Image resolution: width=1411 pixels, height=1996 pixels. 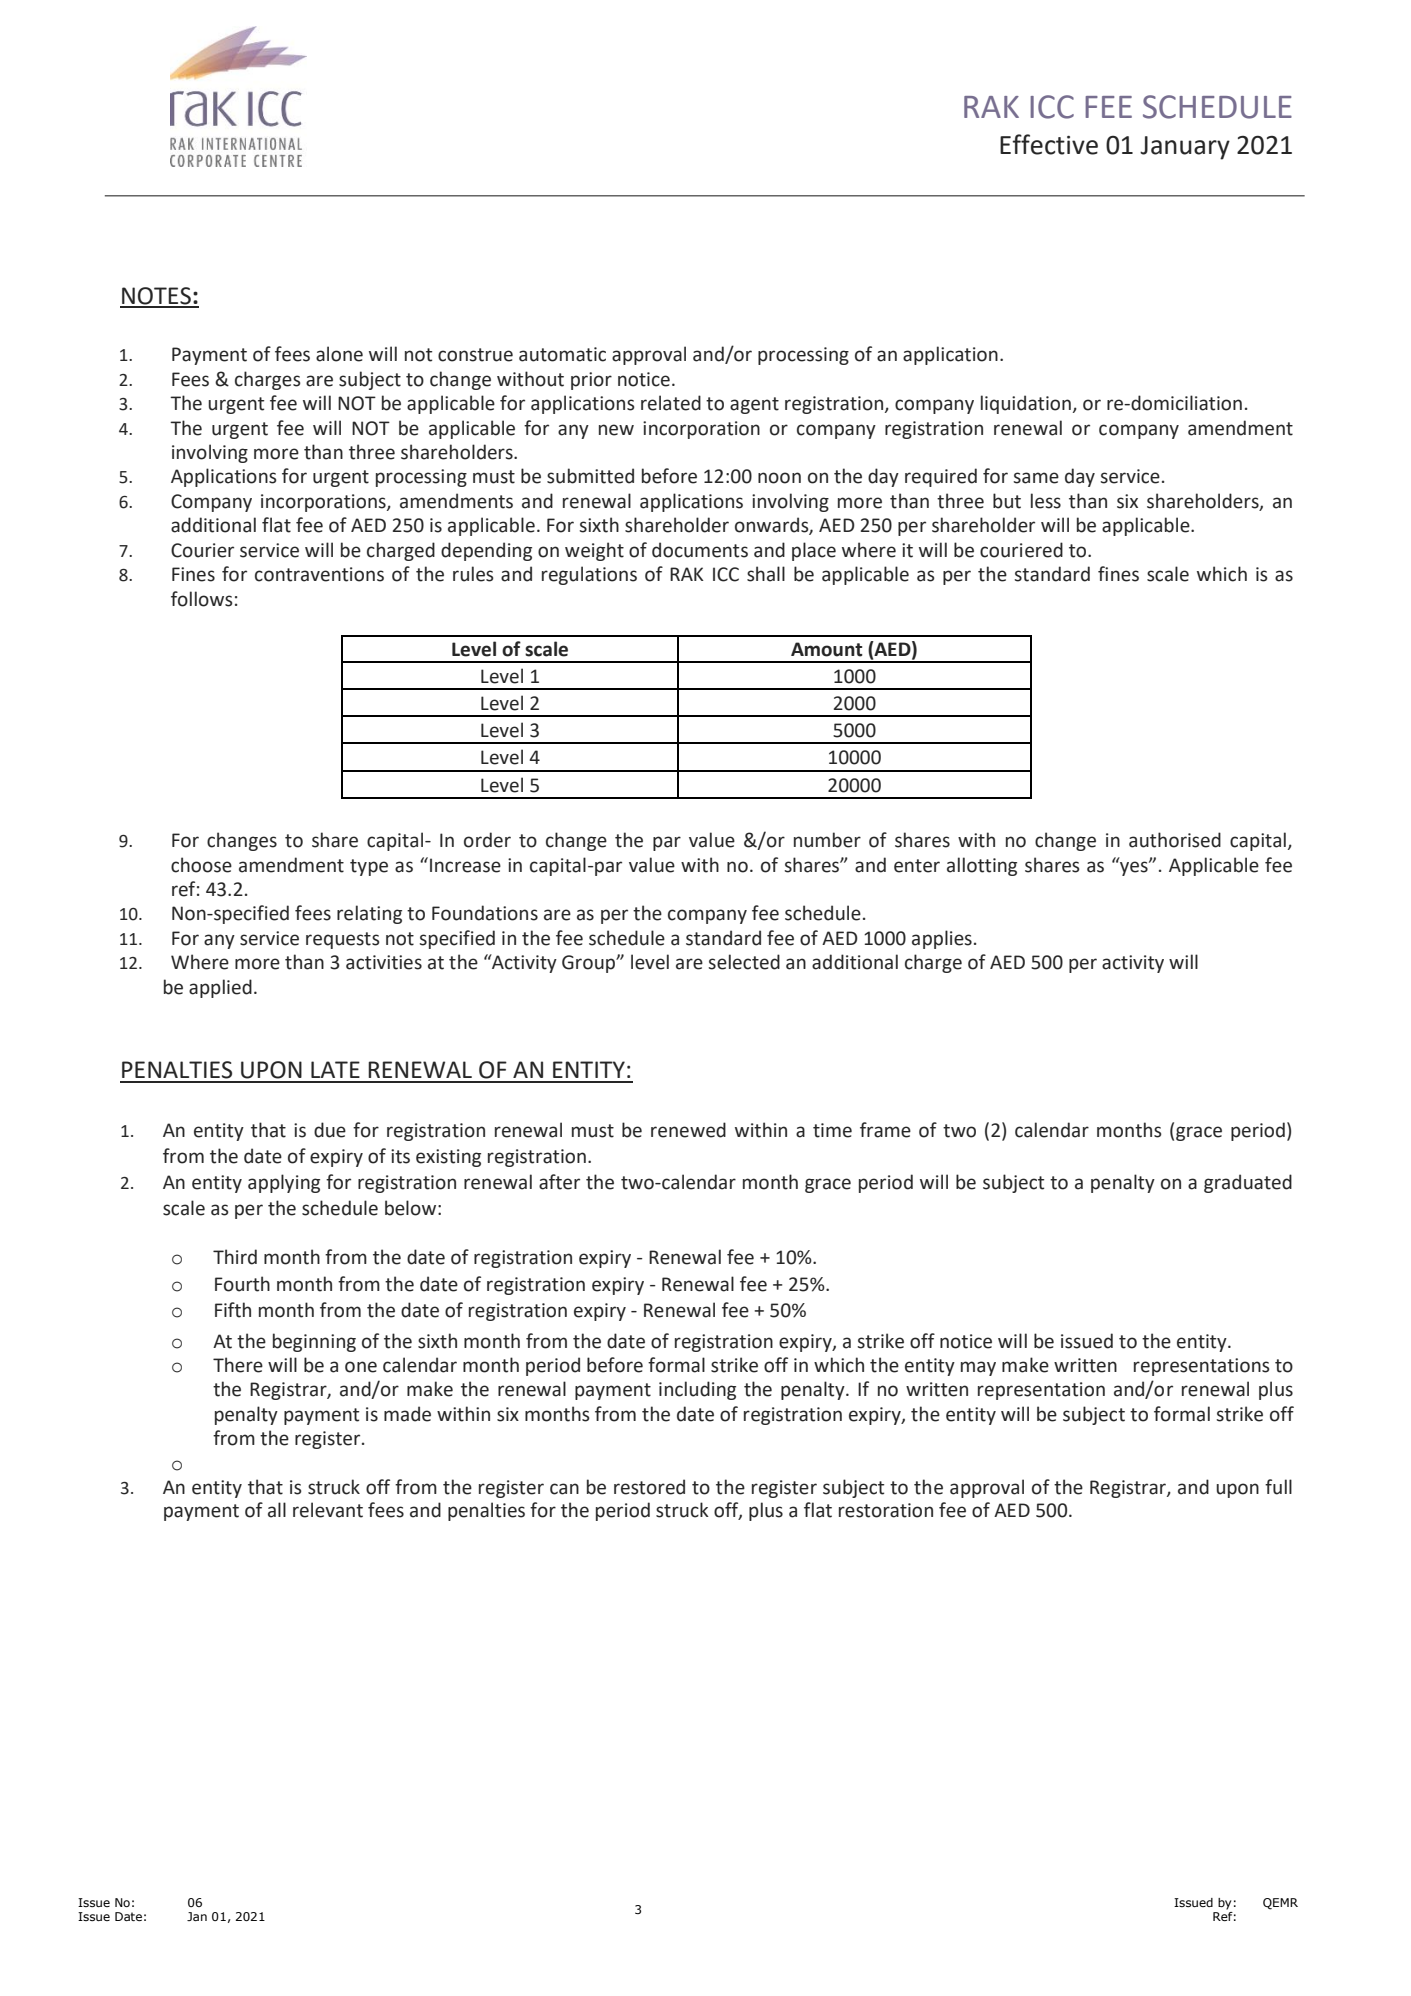 I want to click on shall, so click(x=766, y=574).
